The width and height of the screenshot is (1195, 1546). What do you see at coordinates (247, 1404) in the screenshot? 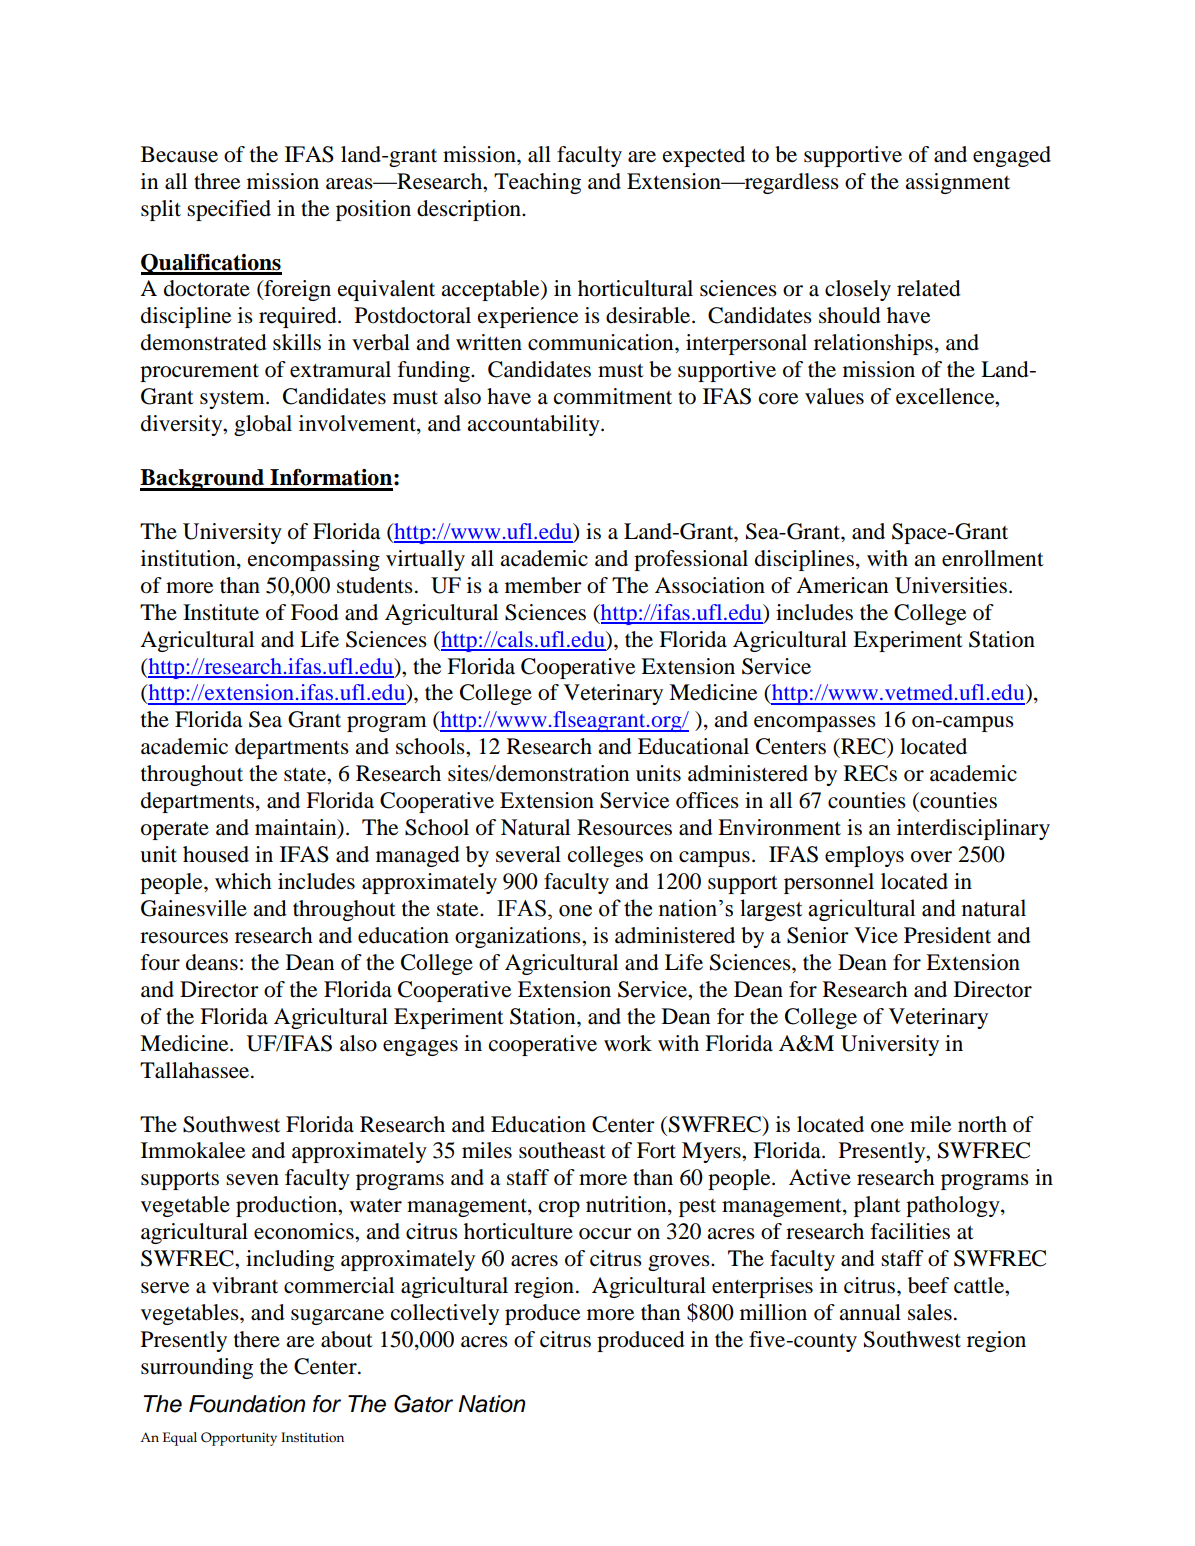
I see `Foundation` at bounding box center [247, 1404].
